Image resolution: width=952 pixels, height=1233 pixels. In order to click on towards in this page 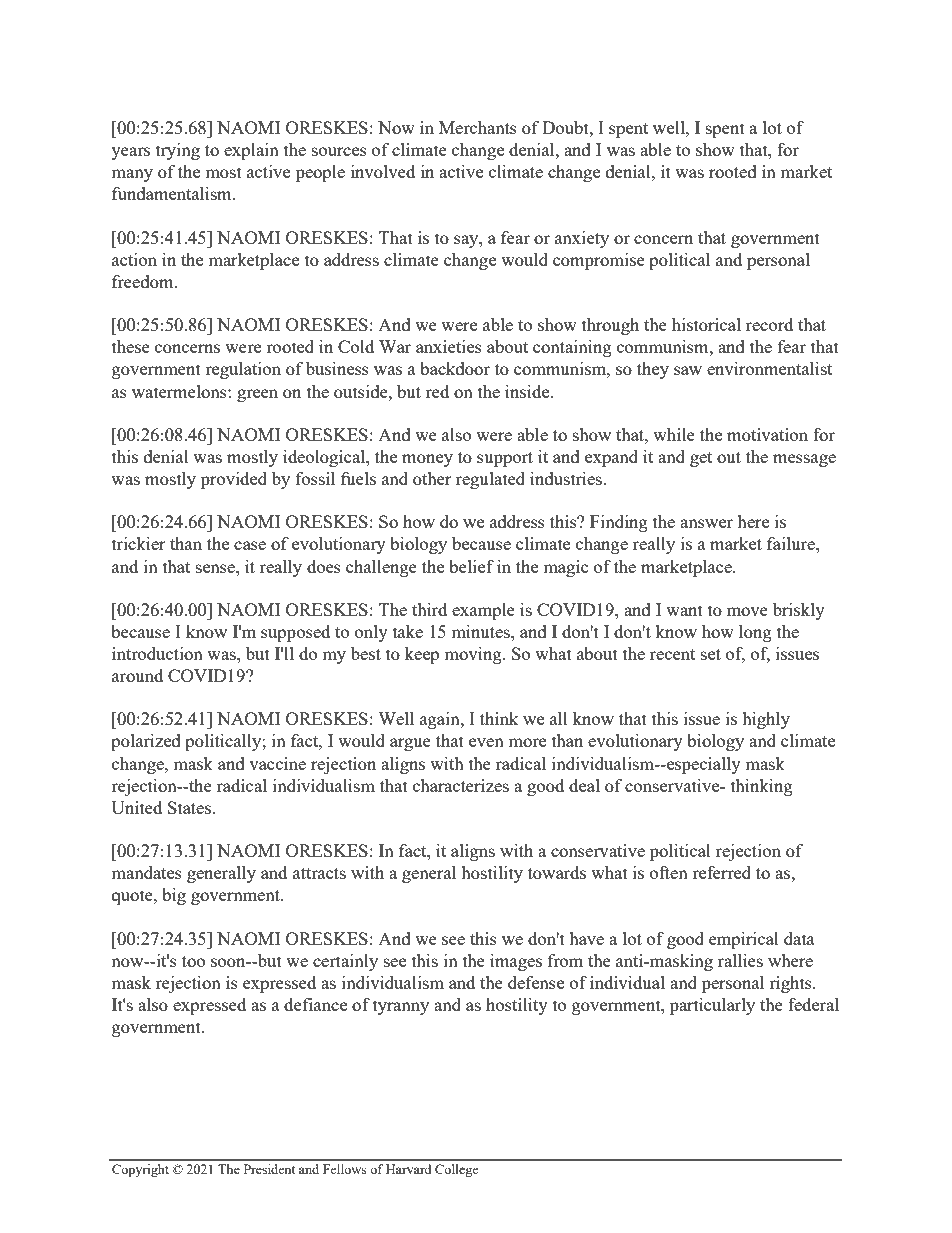, I will do `click(557, 872)`.
